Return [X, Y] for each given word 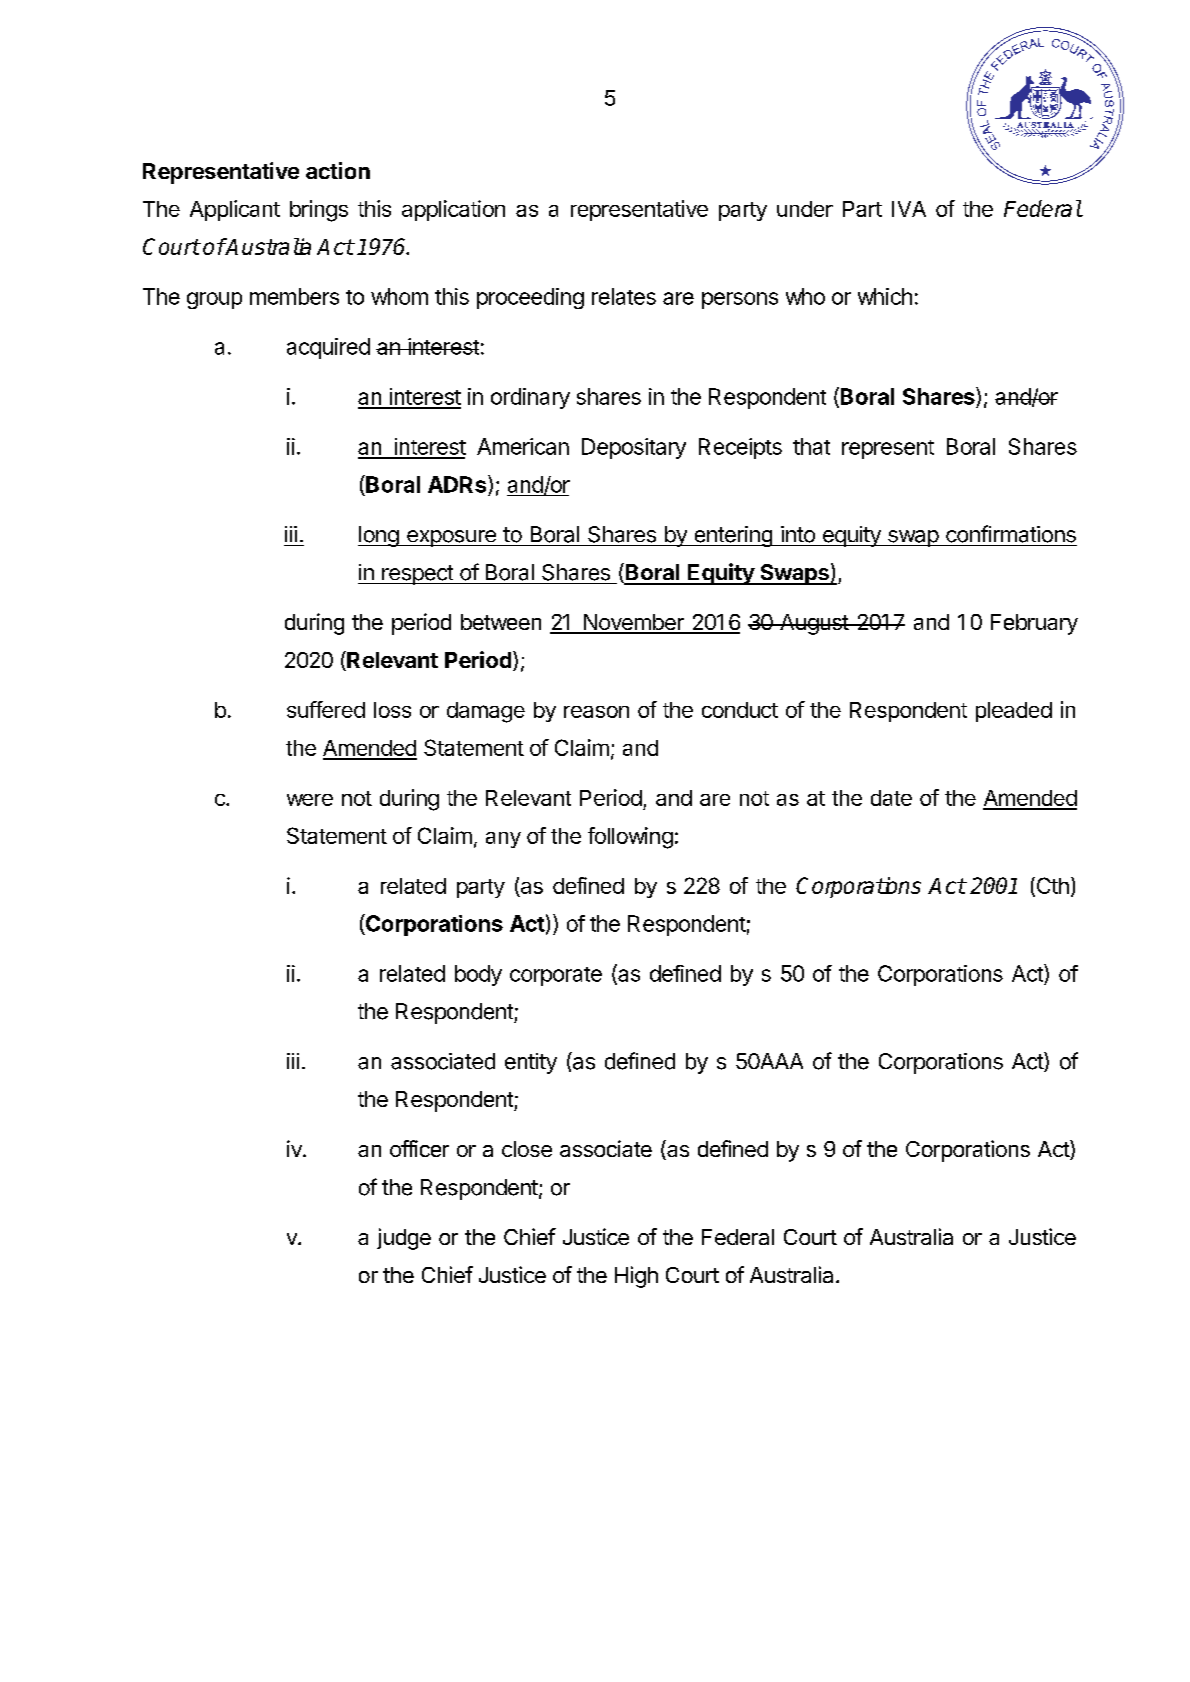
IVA [909, 209]
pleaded [1014, 712]
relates [624, 296]
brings [319, 211]
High [636, 1277]
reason [596, 712]
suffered [326, 709]
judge [404, 1239]
